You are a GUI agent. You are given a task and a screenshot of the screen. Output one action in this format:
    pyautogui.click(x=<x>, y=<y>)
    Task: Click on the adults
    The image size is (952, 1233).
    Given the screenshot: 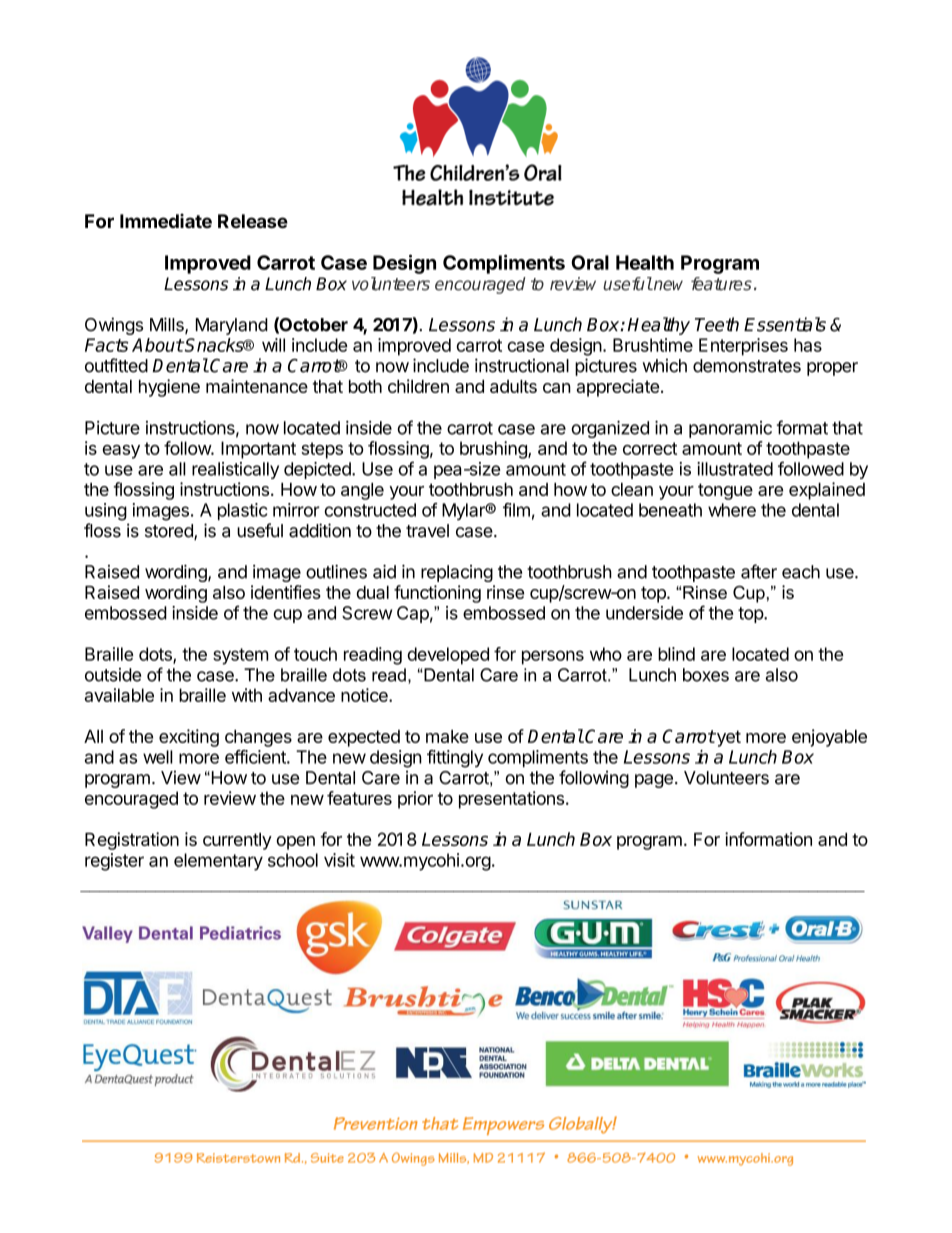 What is the action you would take?
    pyautogui.click(x=513, y=386)
